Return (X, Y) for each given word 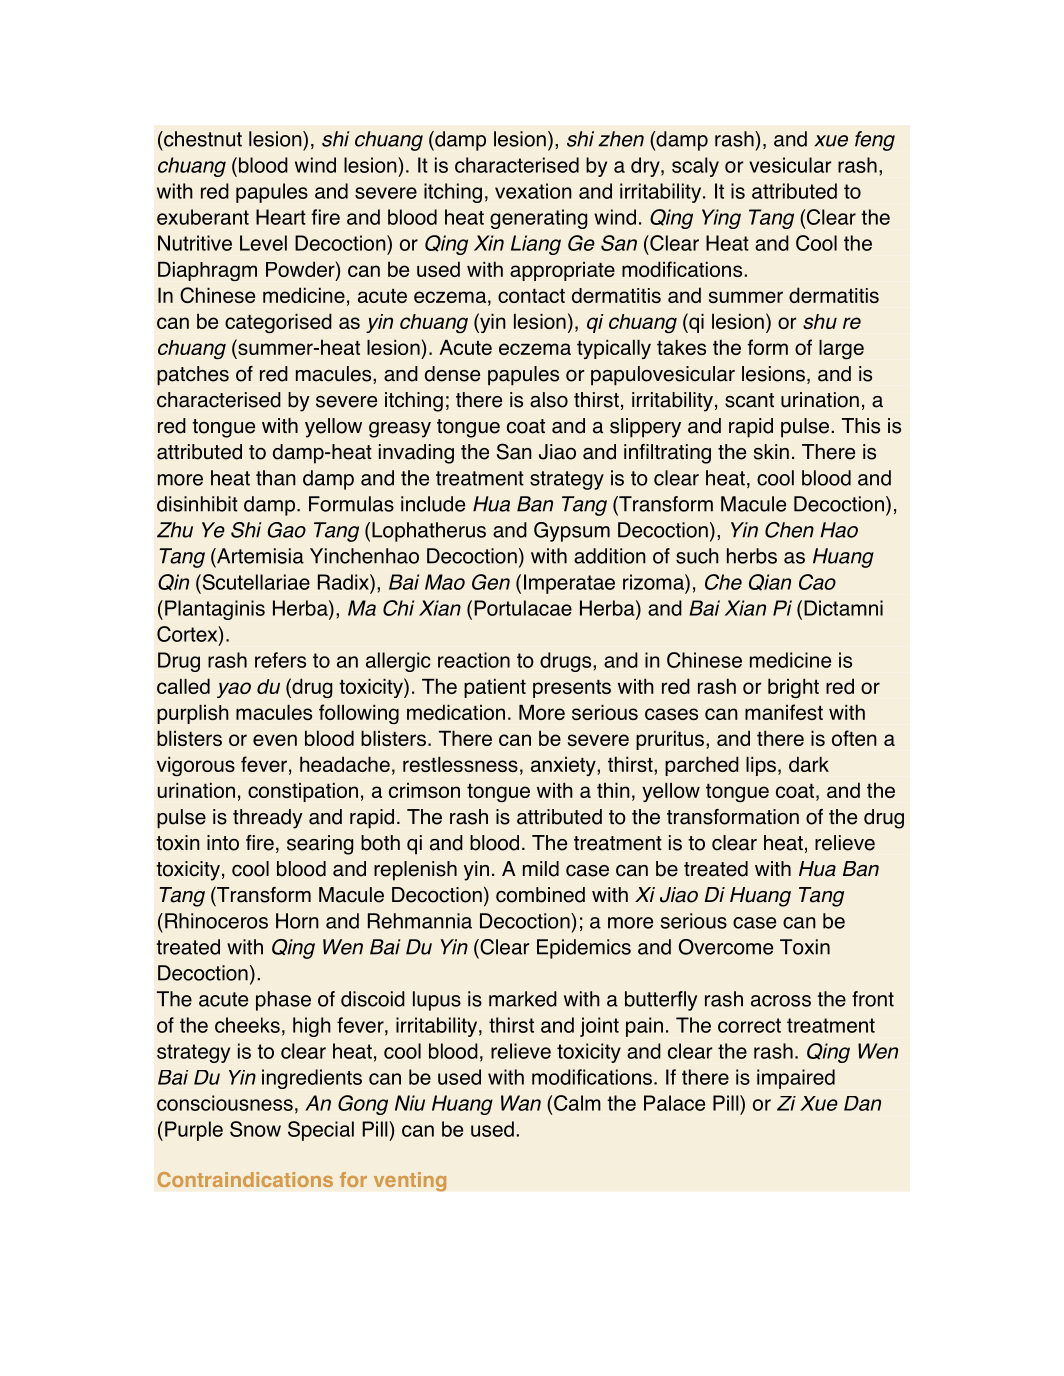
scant (749, 400)
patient (495, 688)
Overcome (726, 947)
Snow (255, 1129)
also (549, 400)
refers (280, 660)
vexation (533, 191)
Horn (297, 921)
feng (875, 141)
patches (193, 376)
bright (793, 688)
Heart (281, 217)
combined (540, 895)
